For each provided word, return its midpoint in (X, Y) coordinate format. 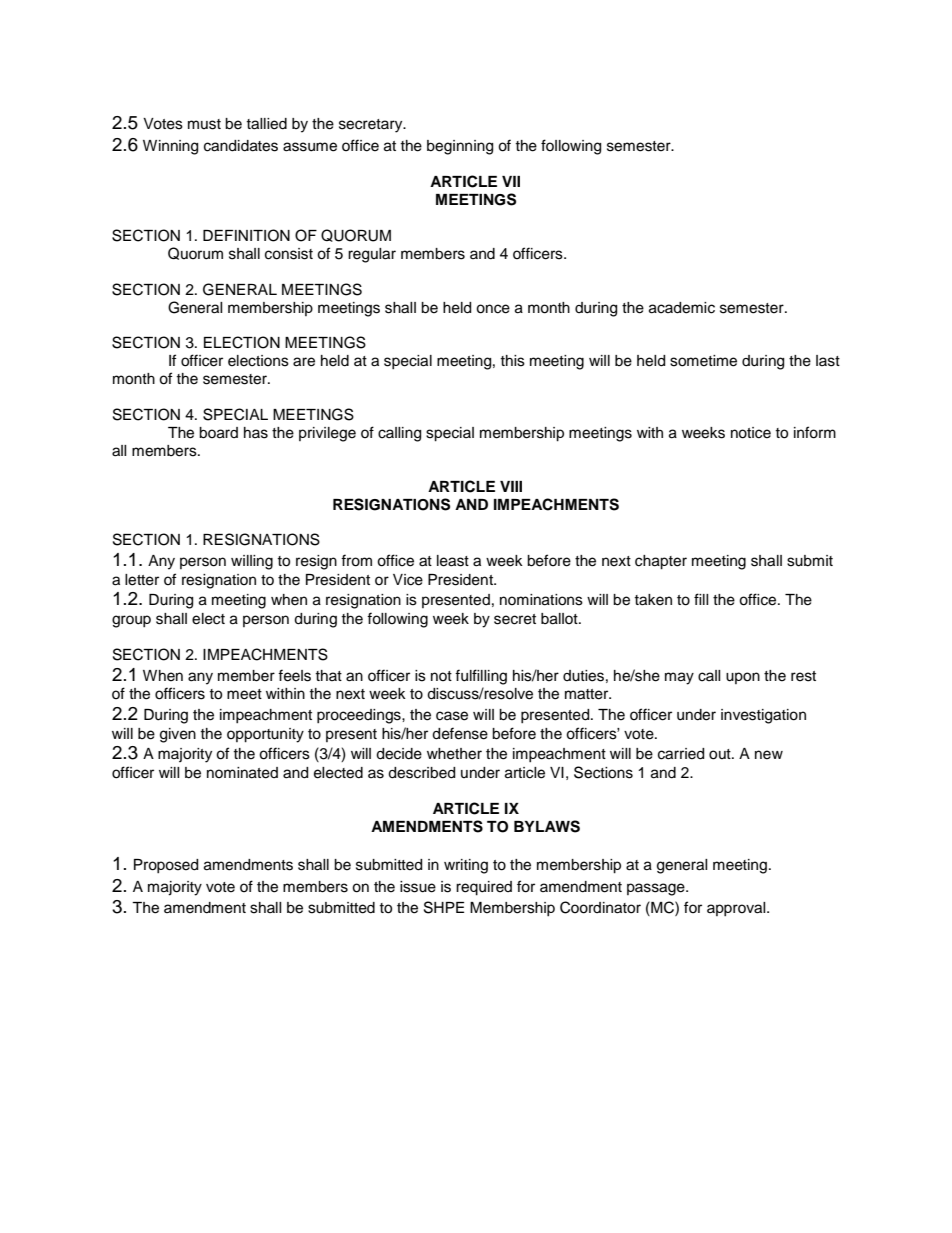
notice (751, 433)
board (218, 433)
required (484, 888)
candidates (241, 146)
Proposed (166, 866)
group (131, 621)
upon (743, 678)
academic (682, 308)
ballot (560, 619)
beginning (460, 147)
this (512, 361)
